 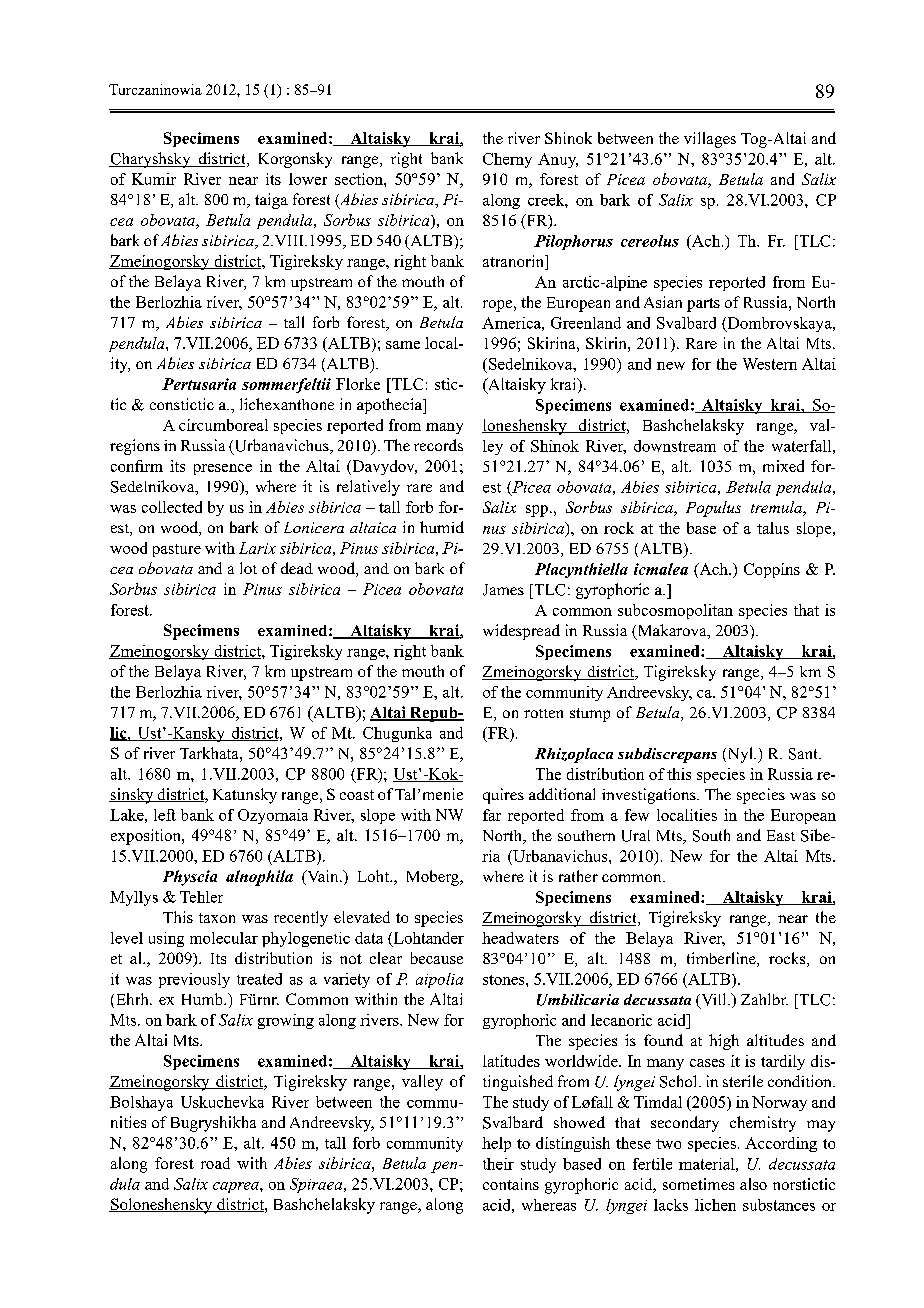 I want to click on their, so click(x=498, y=1164).
